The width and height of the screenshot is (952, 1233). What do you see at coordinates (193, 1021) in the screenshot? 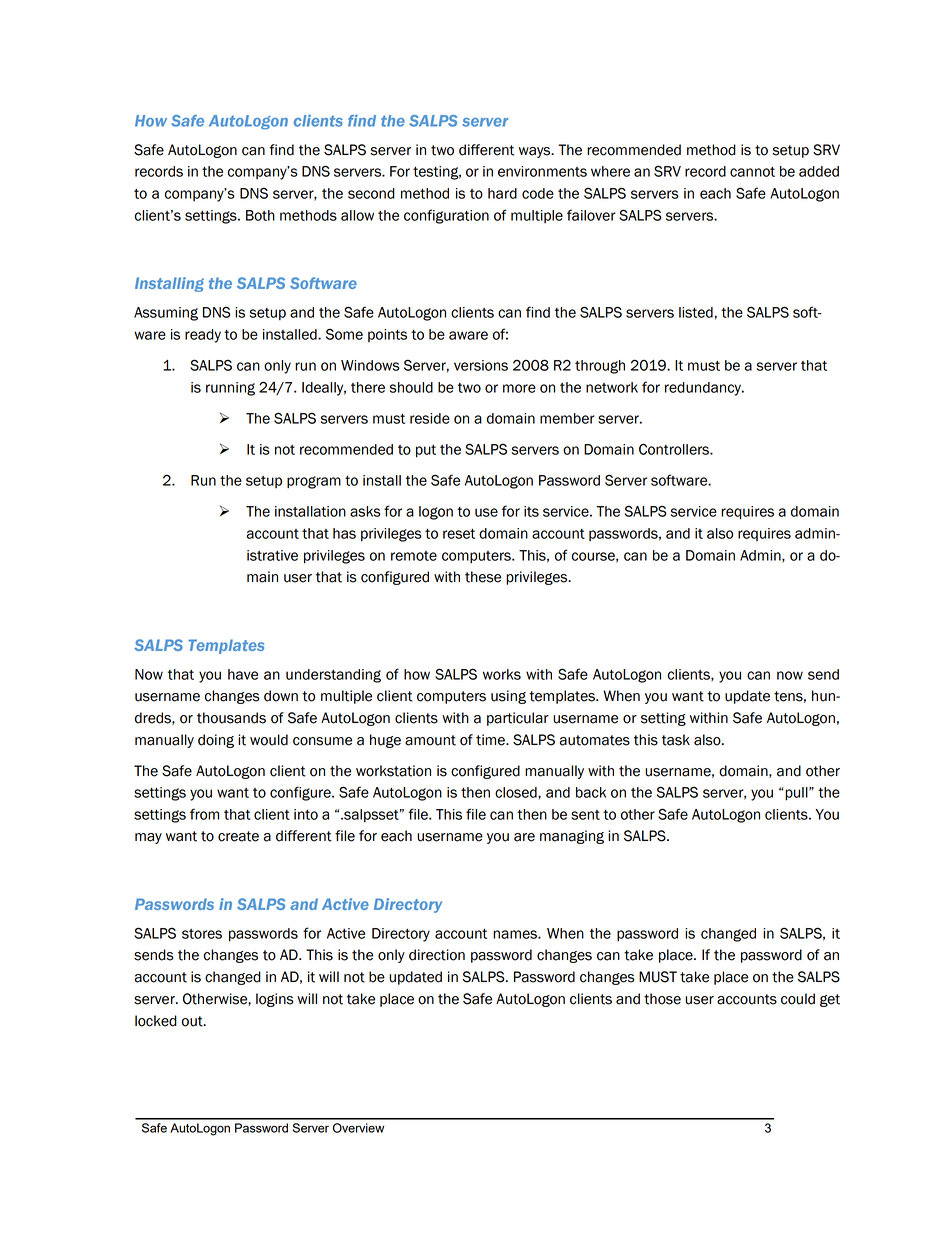
I see `out` at bounding box center [193, 1021].
